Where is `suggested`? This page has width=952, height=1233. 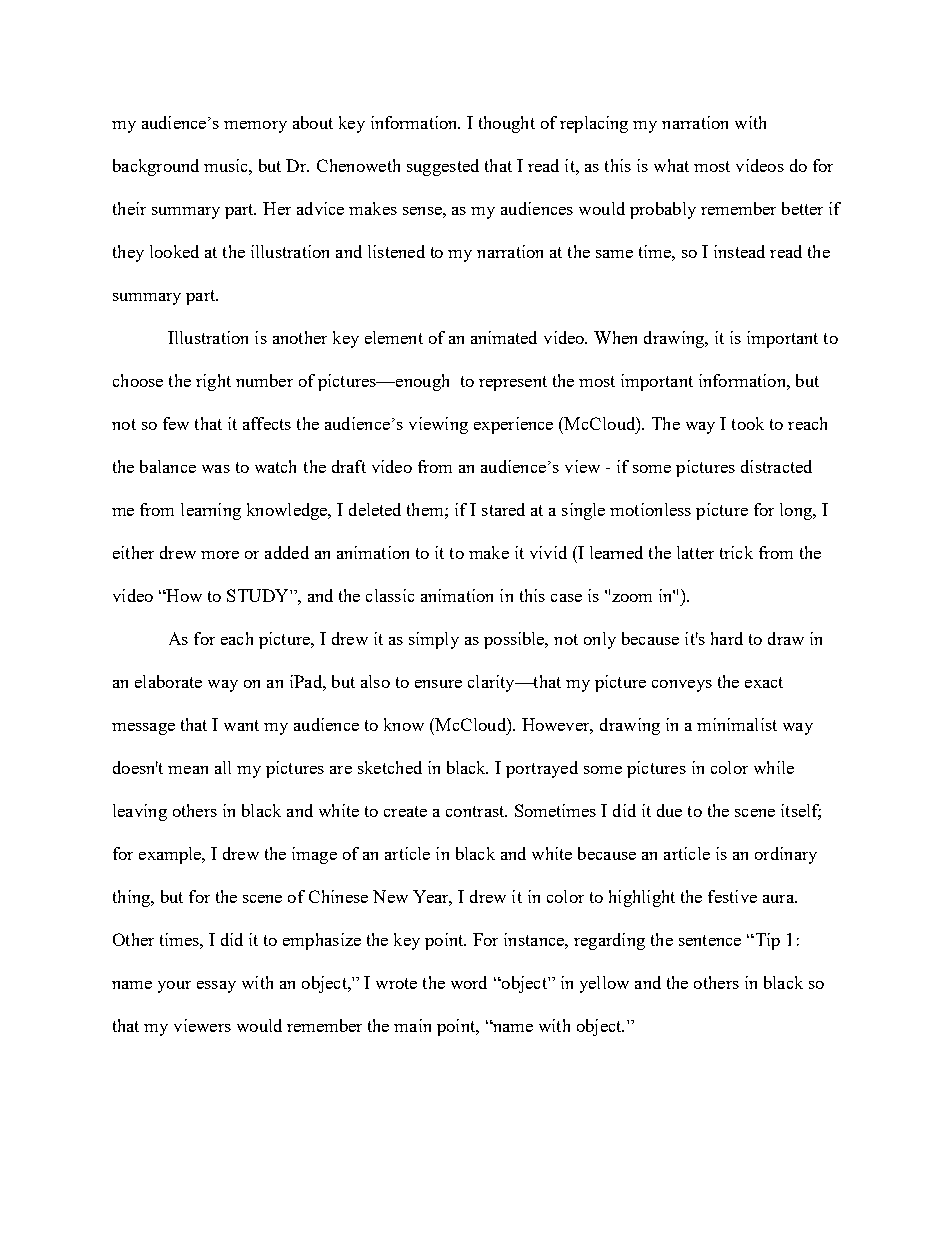
suggested is located at coordinates (443, 167).
